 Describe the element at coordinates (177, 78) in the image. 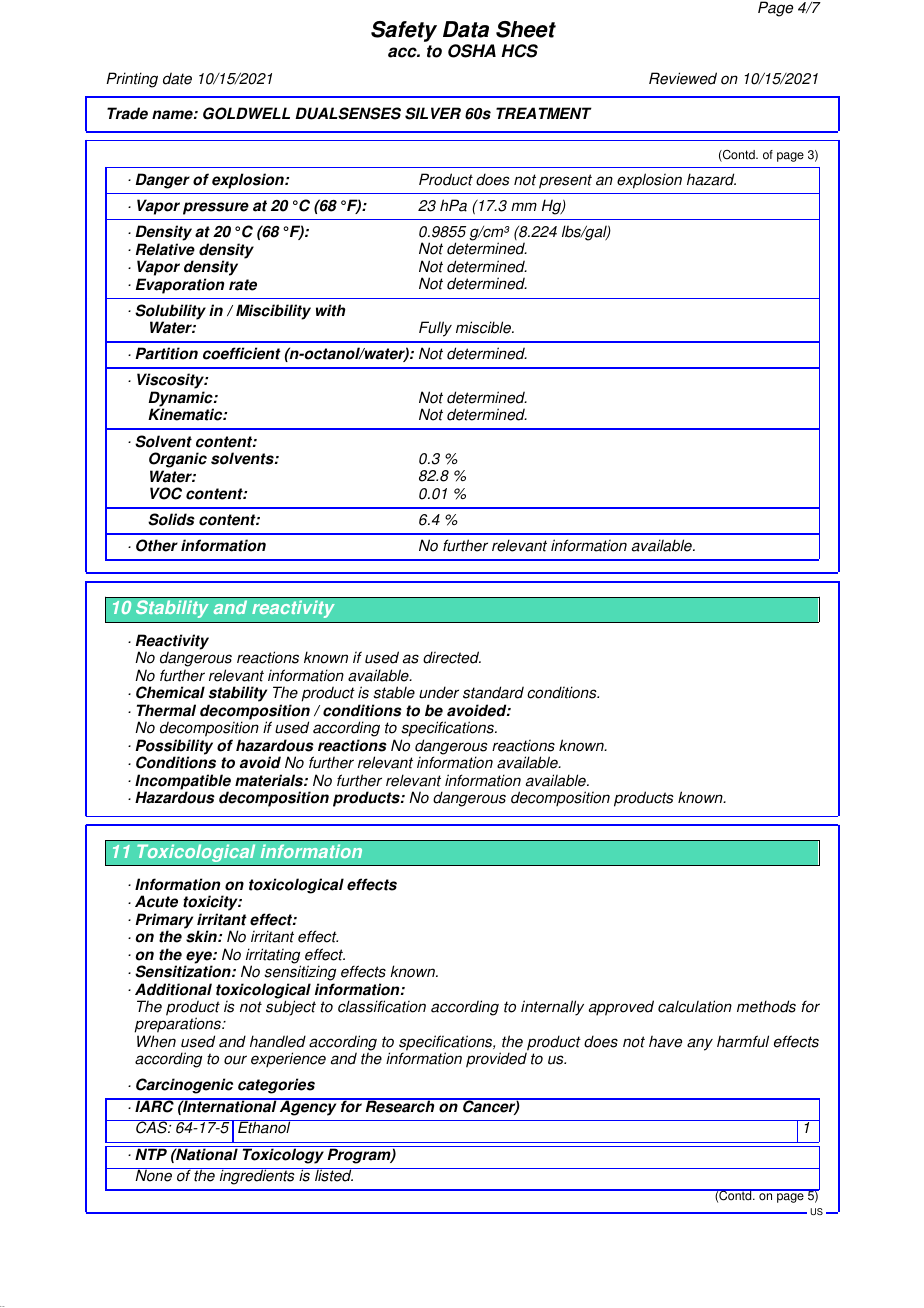

I see `date` at that location.
